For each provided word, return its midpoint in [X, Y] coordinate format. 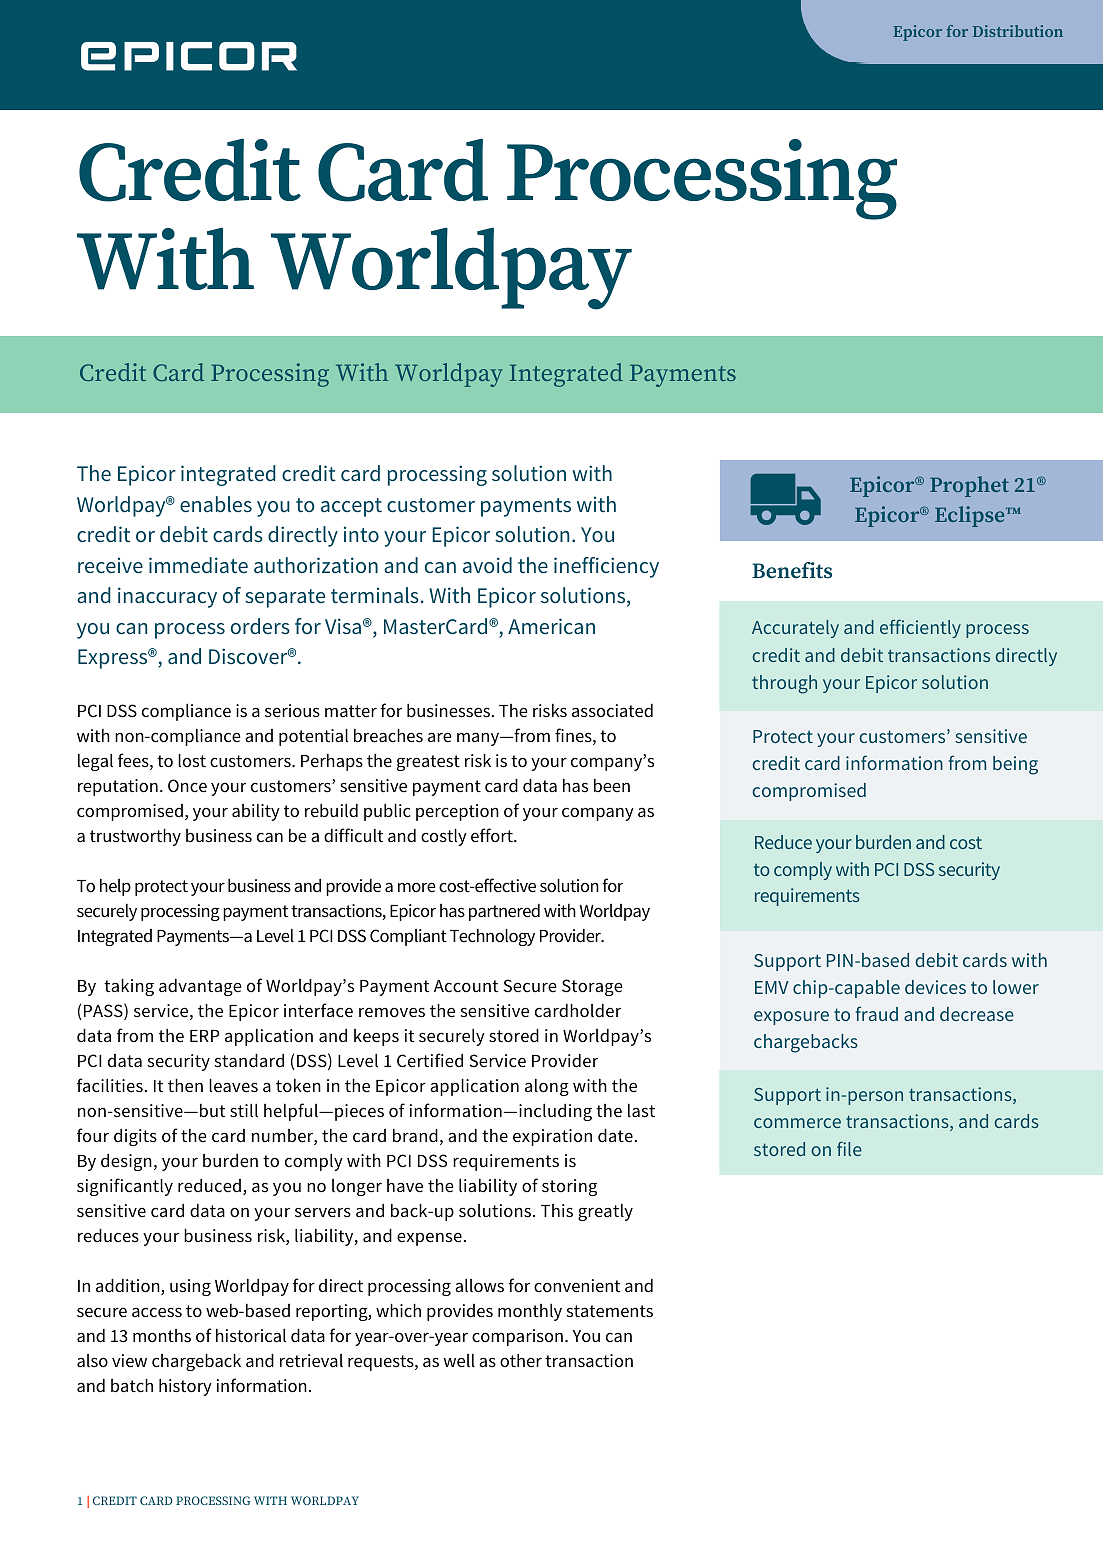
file [849, 1148]
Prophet [969, 486]
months [162, 1336]
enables [216, 504]
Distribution [1018, 31]
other [521, 1361]
